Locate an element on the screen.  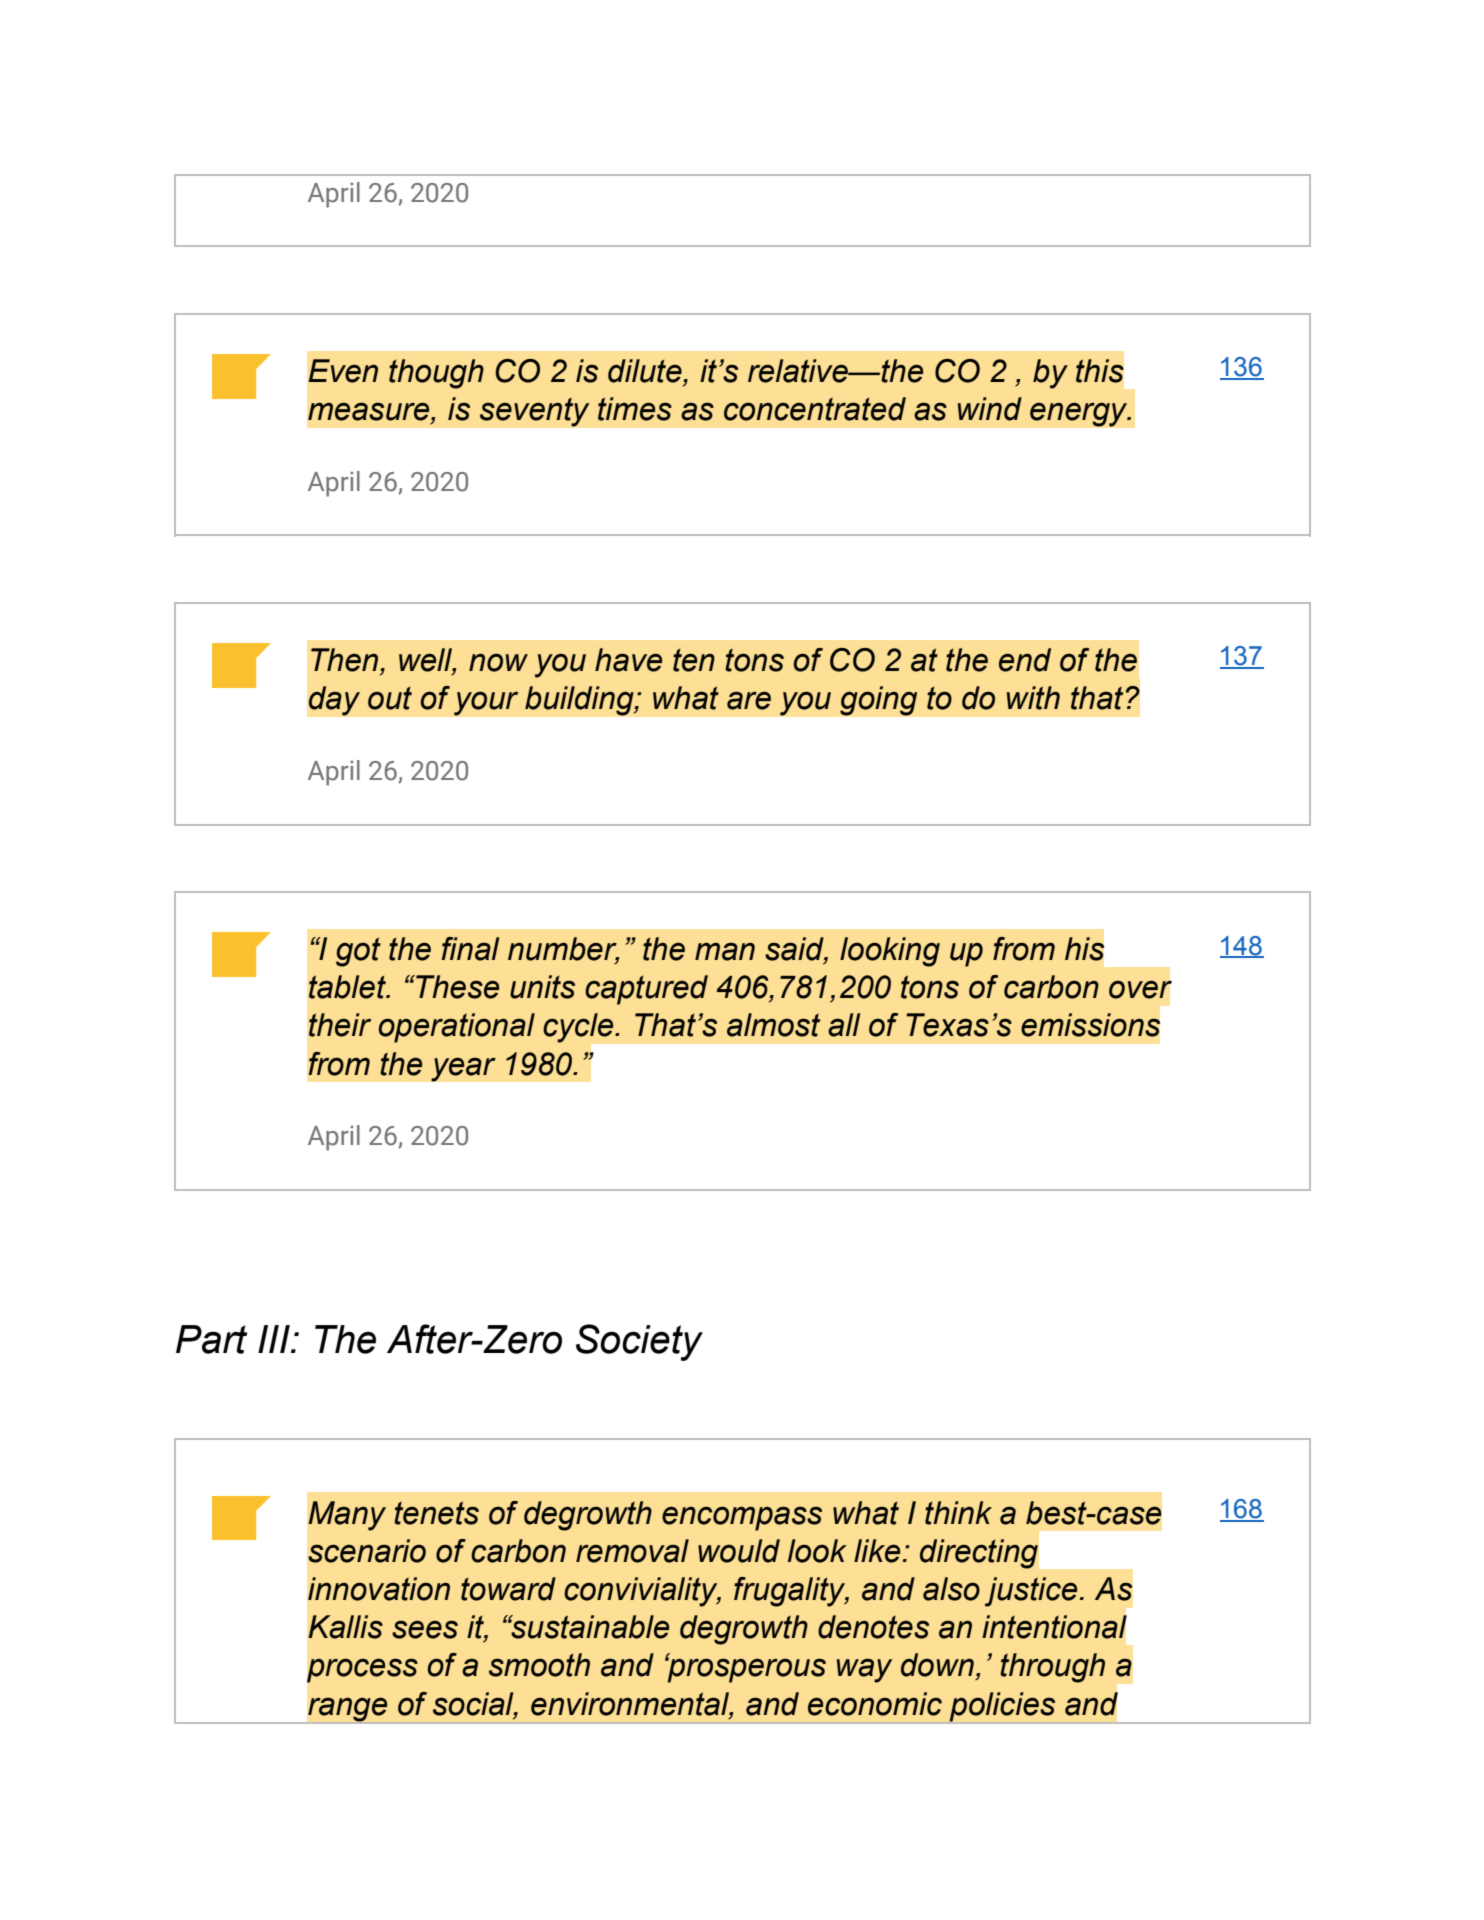
day is located at coordinates (334, 701).
